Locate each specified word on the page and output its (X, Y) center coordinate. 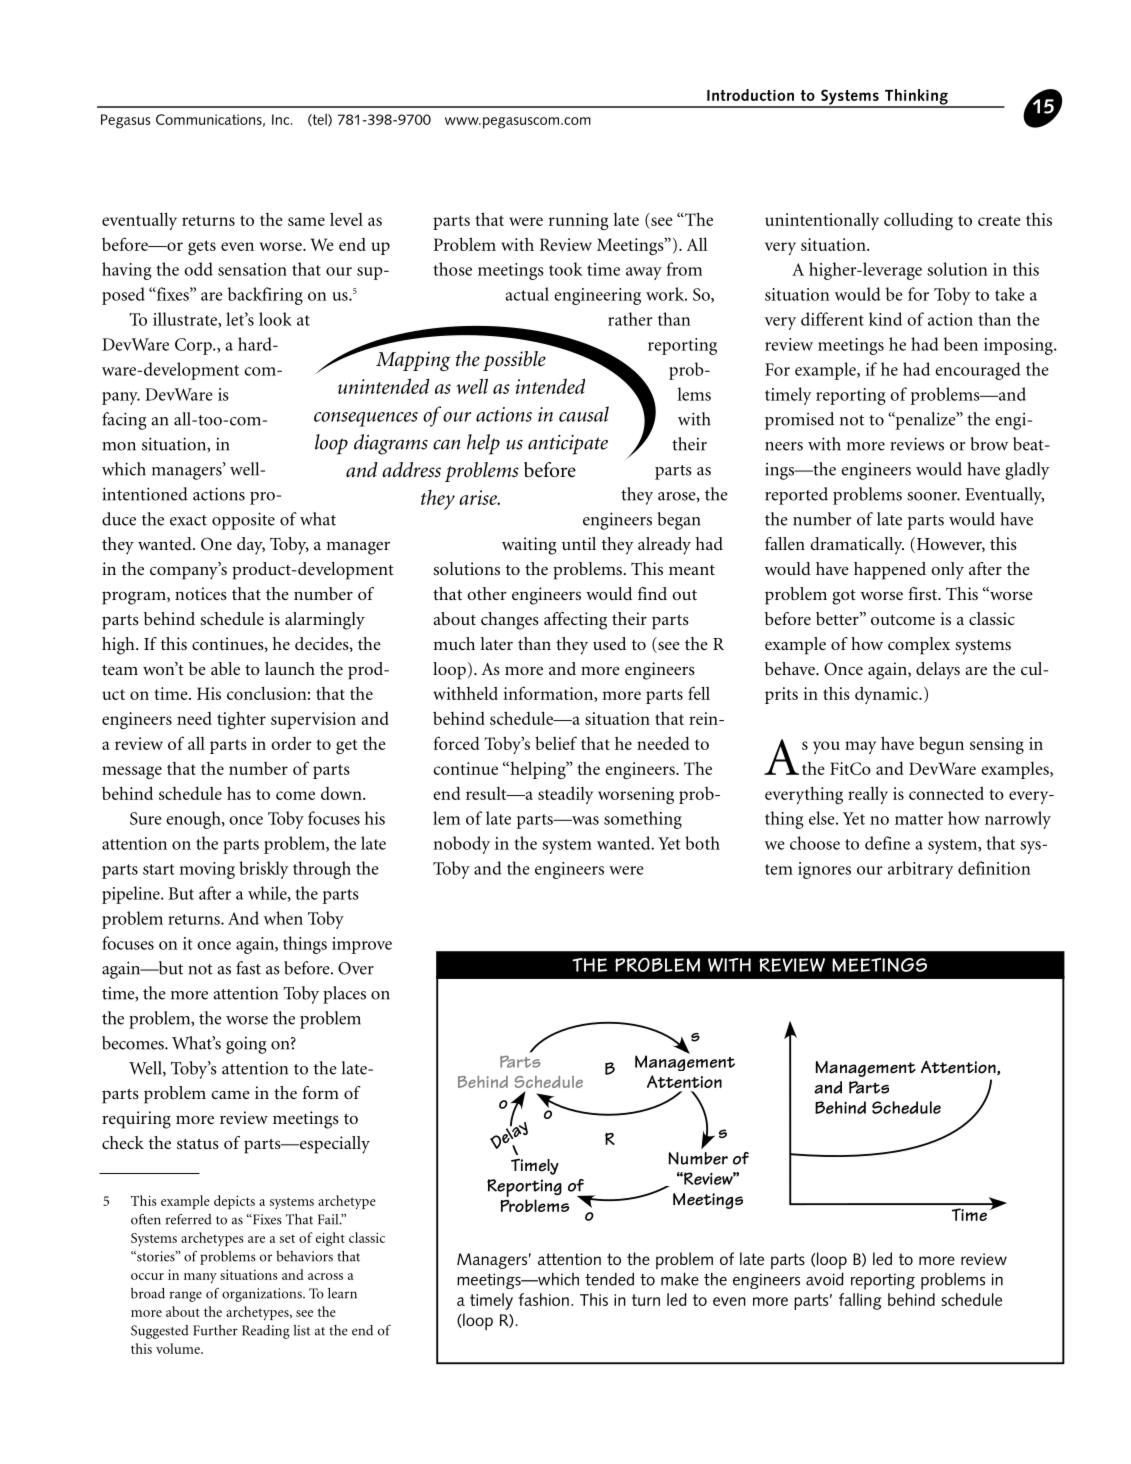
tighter (241, 720)
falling (860, 1301)
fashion (543, 1299)
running (579, 221)
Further (215, 1330)
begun (941, 745)
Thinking (916, 98)
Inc (282, 119)
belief (556, 743)
